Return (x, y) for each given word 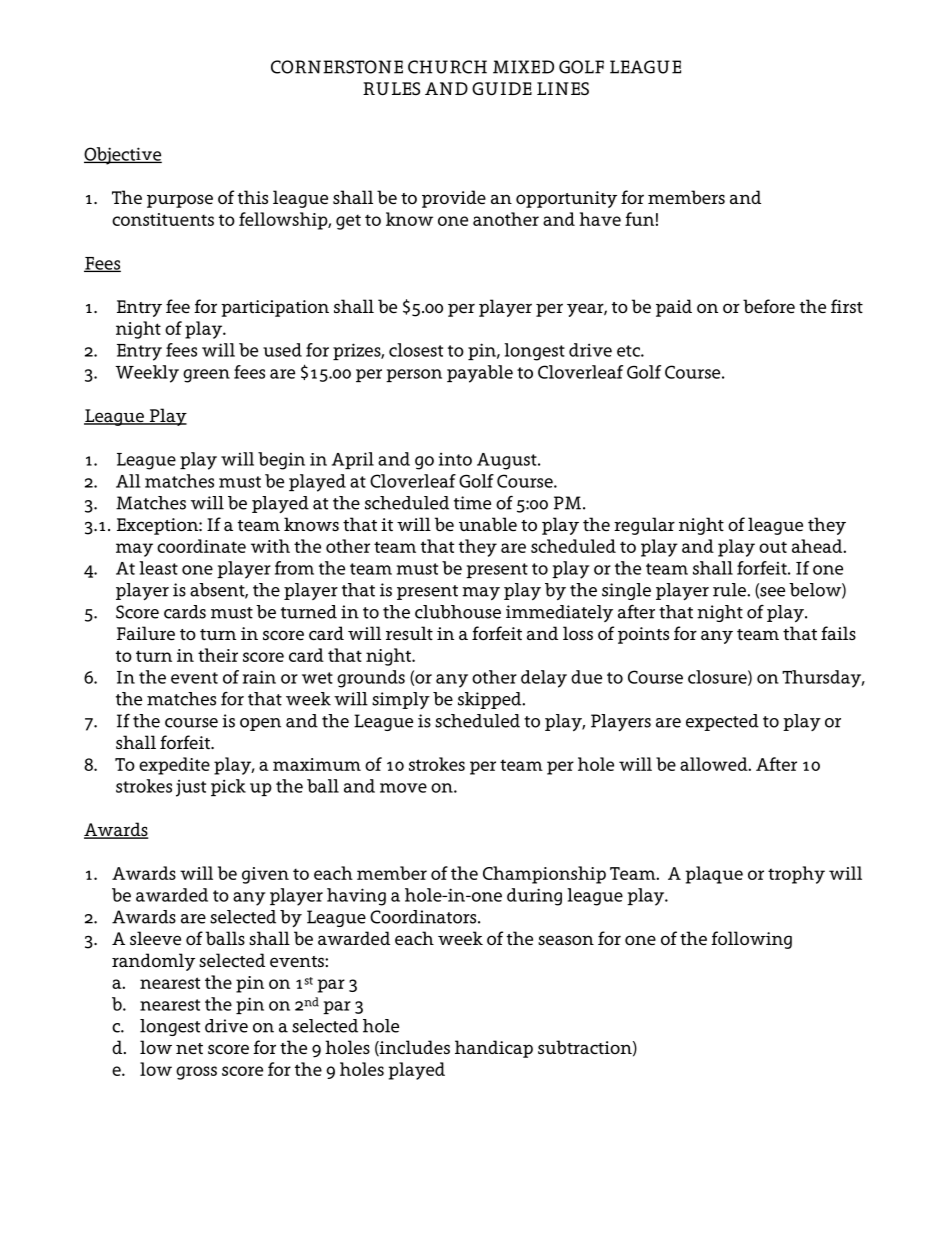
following (751, 940)
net (189, 1048)
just (191, 788)
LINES (563, 88)
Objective (123, 156)
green (206, 376)
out (773, 547)
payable (480, 374)
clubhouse (458, 612)
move (403, 788)
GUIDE (502, 88)
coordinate (201, 546)
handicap (494, 1049)
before (769, 306)
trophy (796, 875)
